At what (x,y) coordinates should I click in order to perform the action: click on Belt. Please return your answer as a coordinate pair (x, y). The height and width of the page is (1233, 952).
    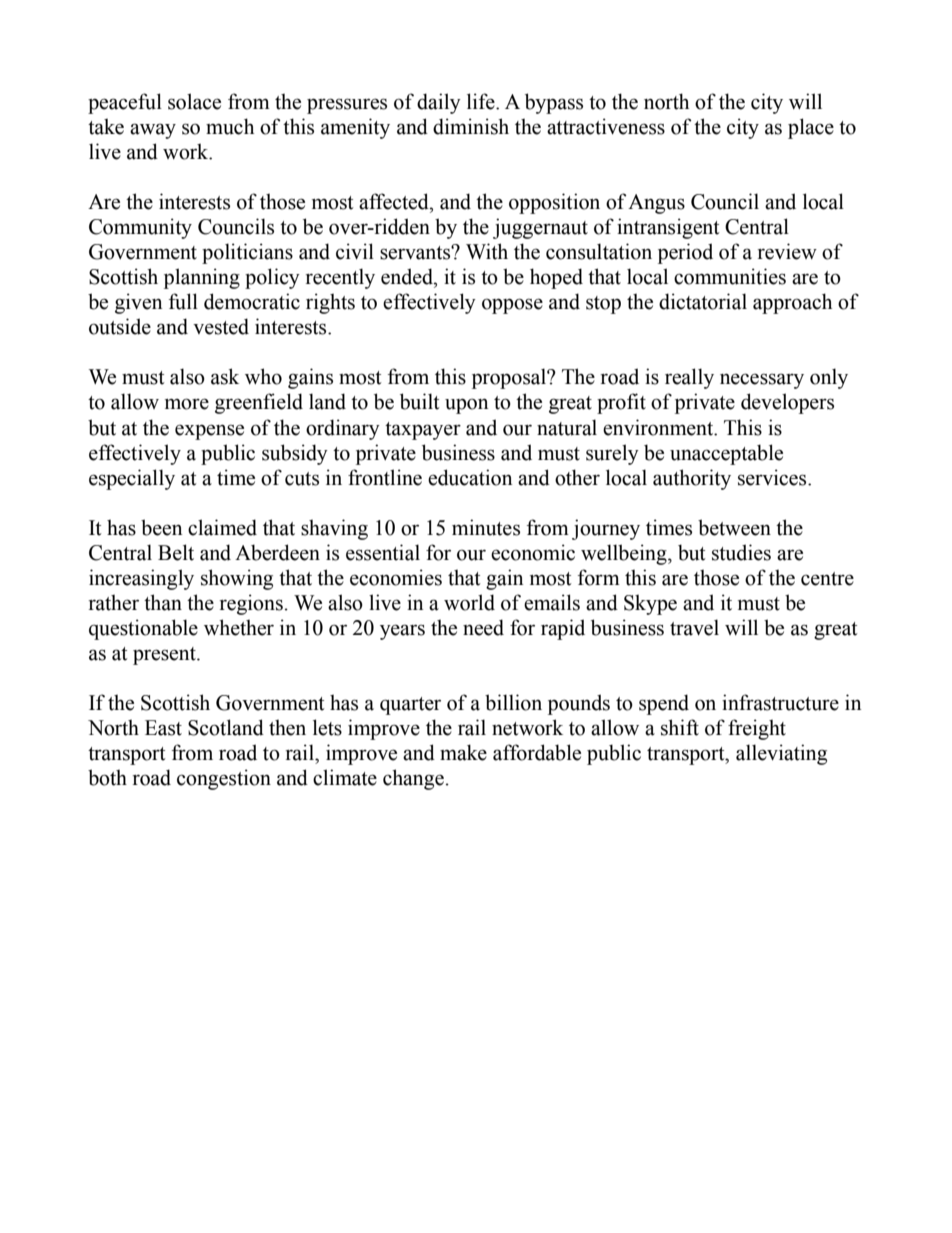
    Looking at the image, I should click on (176, 552).
